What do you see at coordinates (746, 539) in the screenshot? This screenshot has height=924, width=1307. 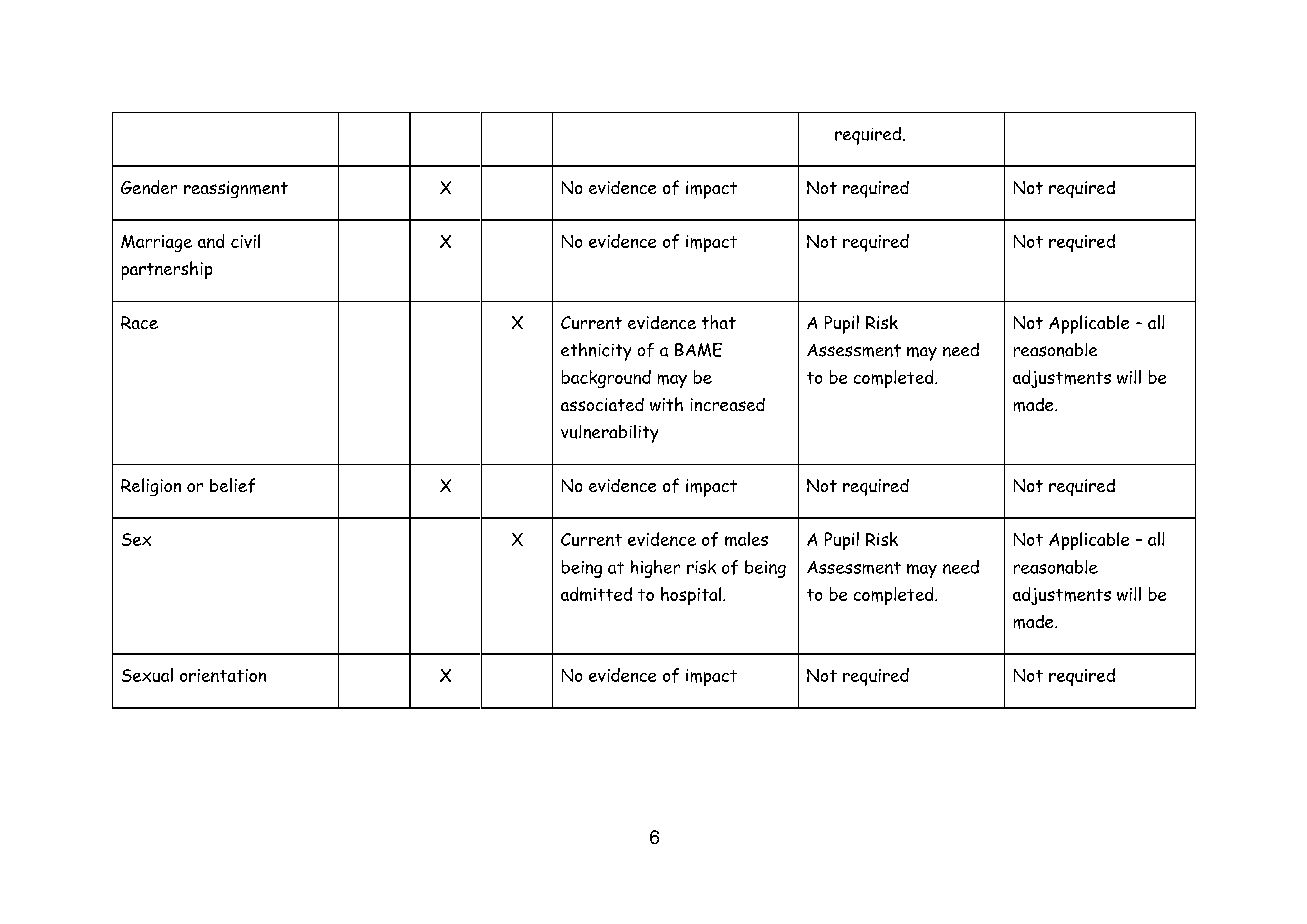 I see `males` at bounding box center [746, 539].
